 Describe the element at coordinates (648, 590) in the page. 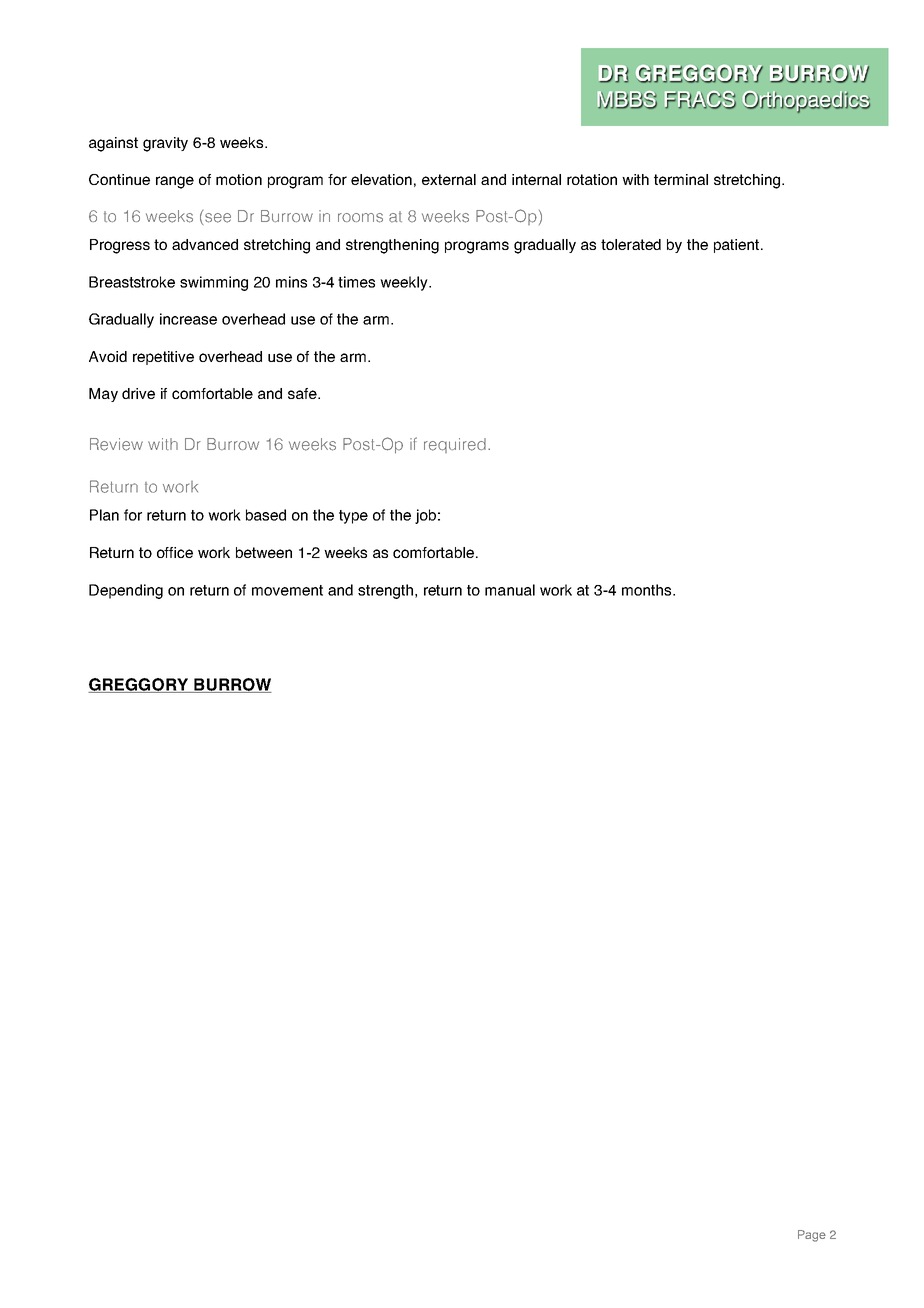

I see `months` at that location.
